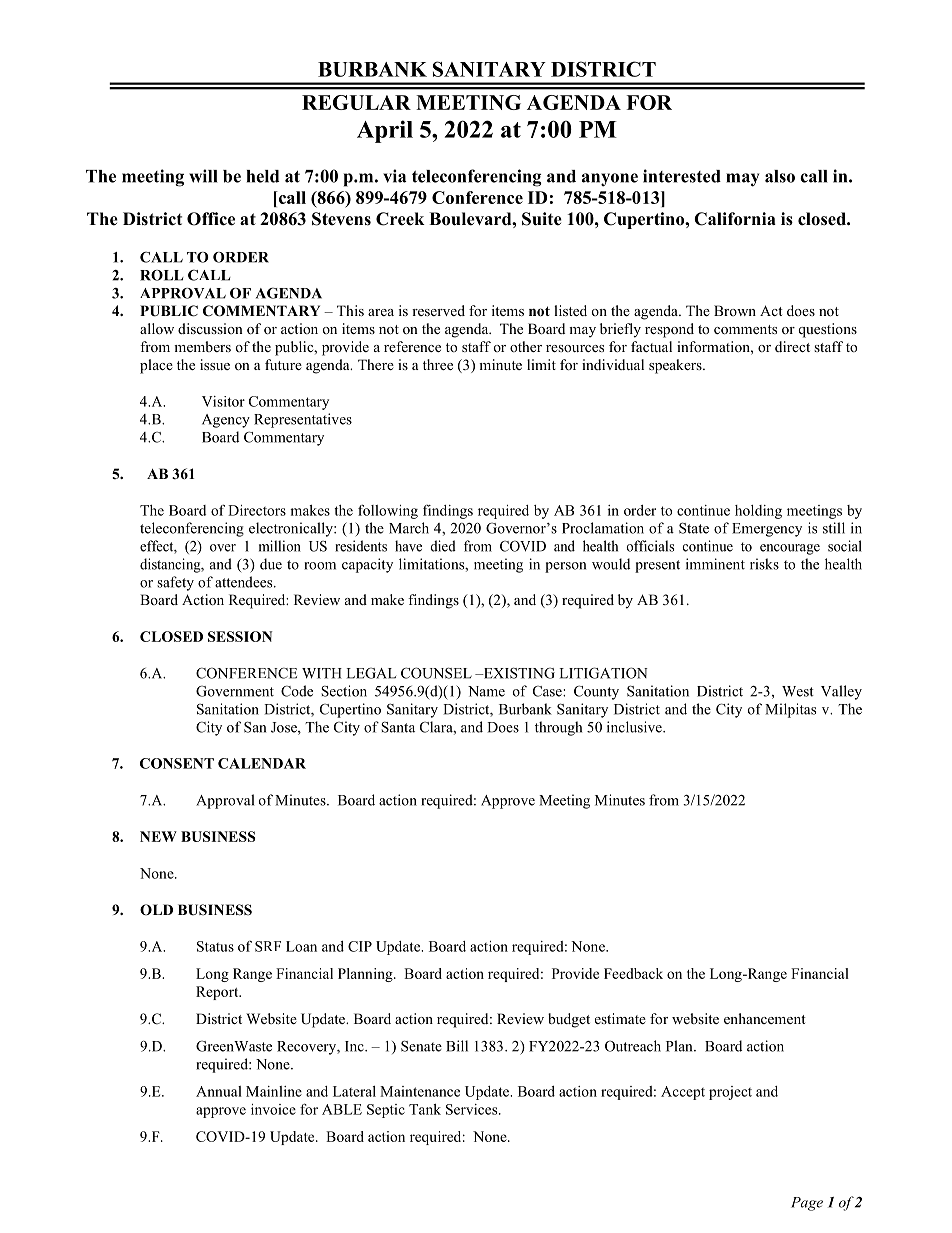 The width and height of the screenshot is (952, 1233). What do you see at coordinates (798, 691) in the screenshot?
I see `West` at bounding box center [798, 691].
